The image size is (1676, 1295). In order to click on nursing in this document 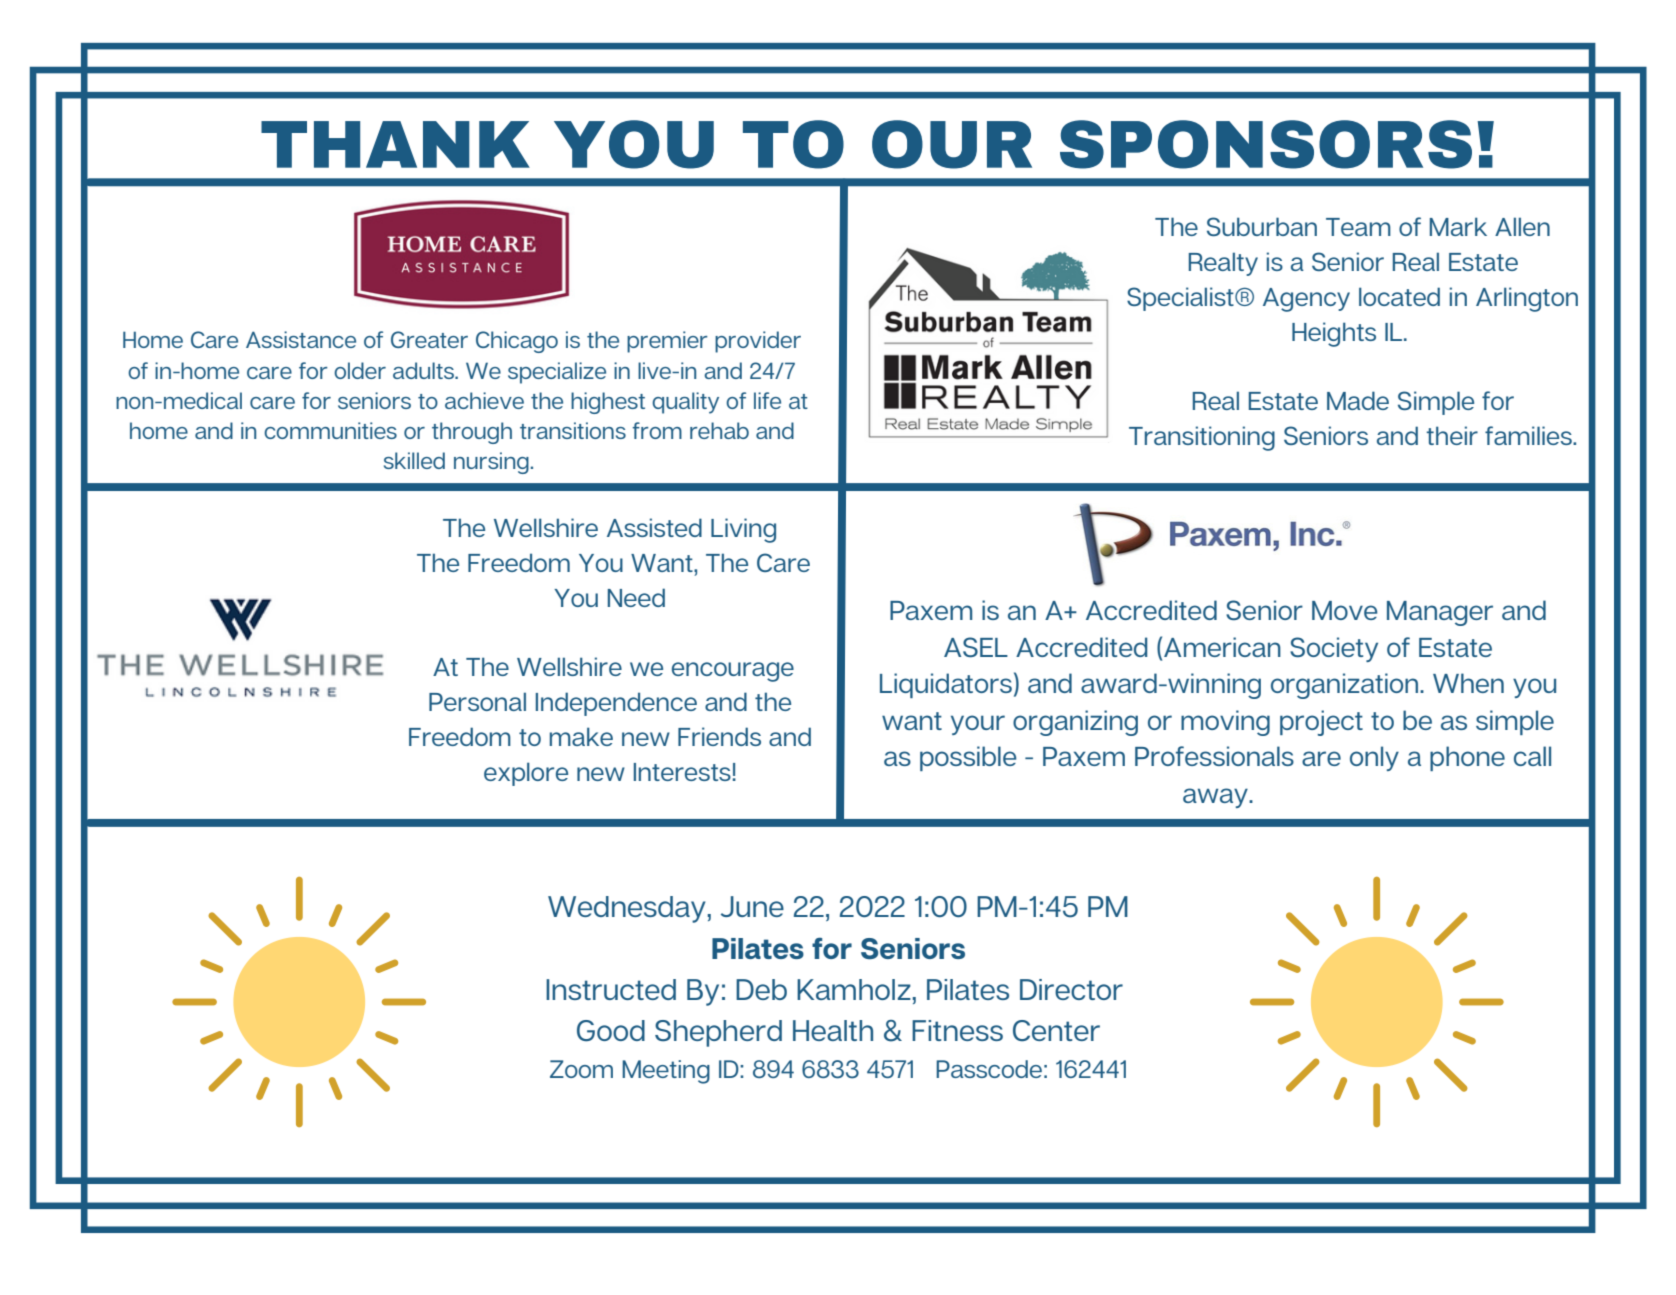, I will do `click(491, 463)`.
